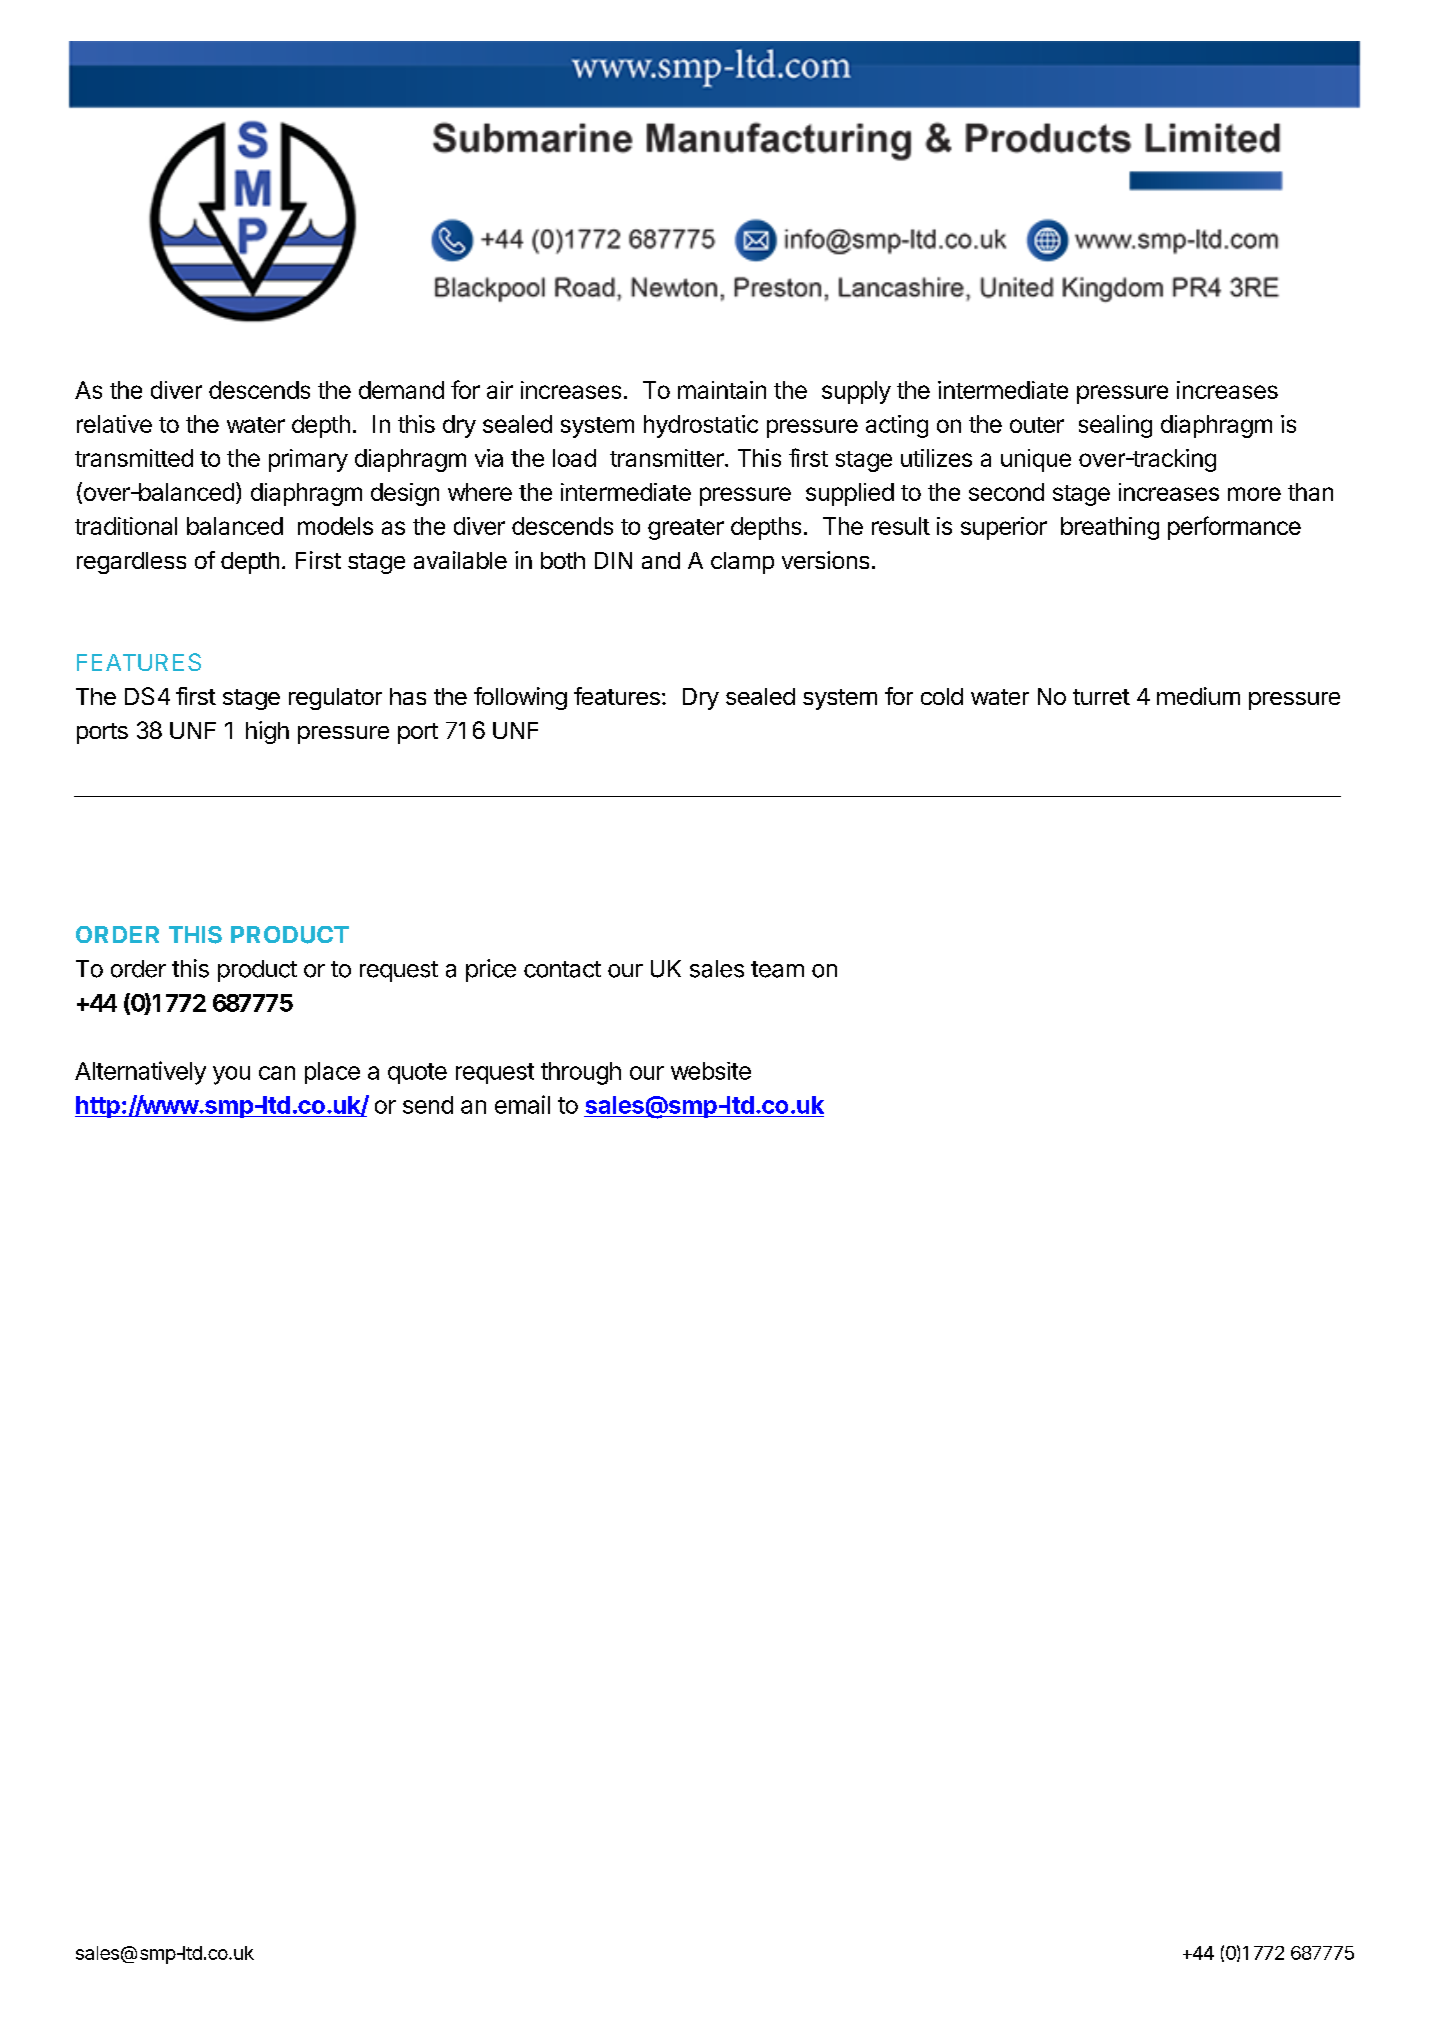 The height and width of the document is (2022, 1429). I want to click on medium, so click(1198, 696).
